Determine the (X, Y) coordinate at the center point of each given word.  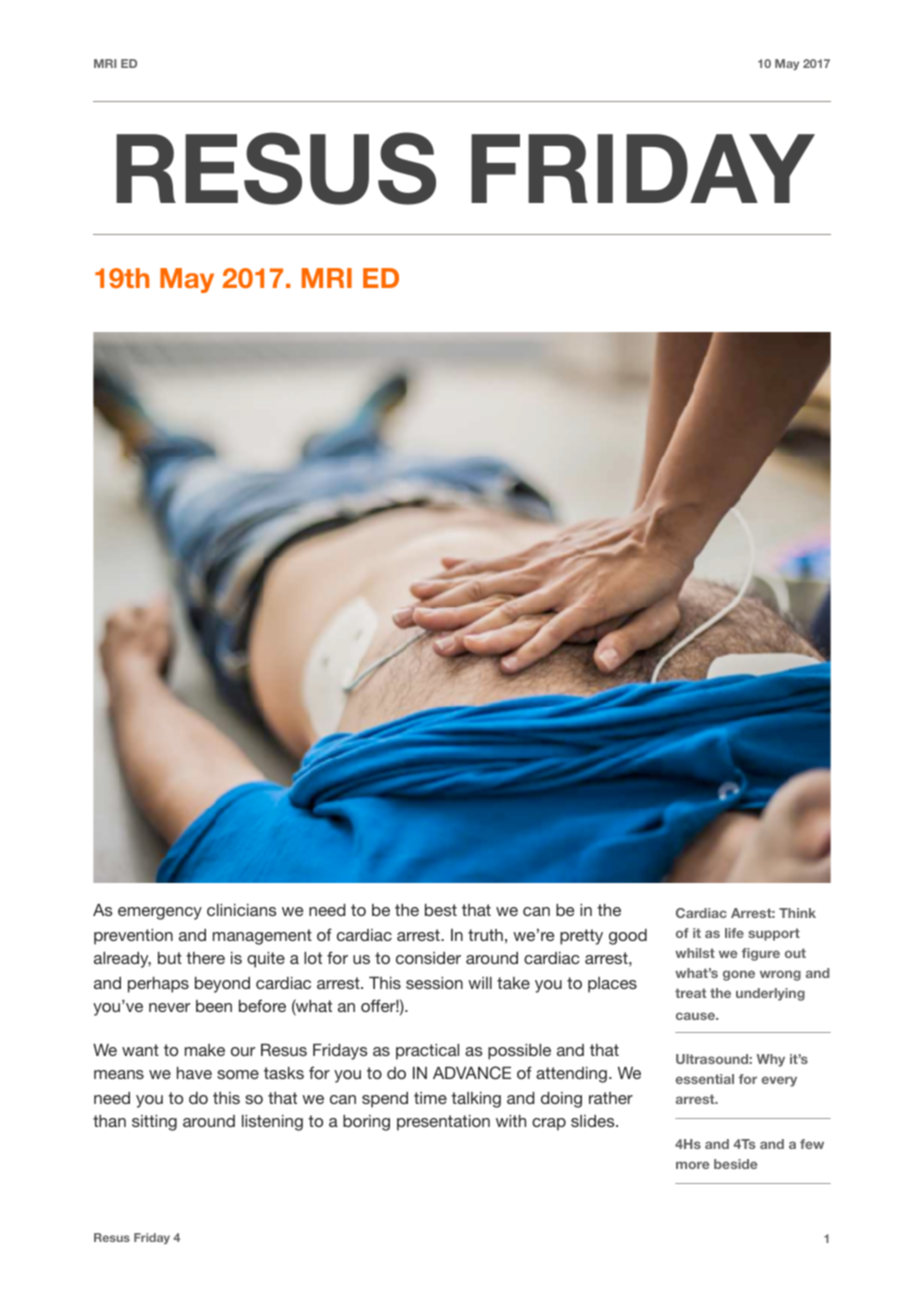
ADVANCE (472, 1073)
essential (704, 1079)
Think (797, 913)
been (214, 1006)
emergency (160, 913)
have (194, 1073)
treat (690, 993)
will (480, 983)
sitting (154, 1123)
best (441, 910)
